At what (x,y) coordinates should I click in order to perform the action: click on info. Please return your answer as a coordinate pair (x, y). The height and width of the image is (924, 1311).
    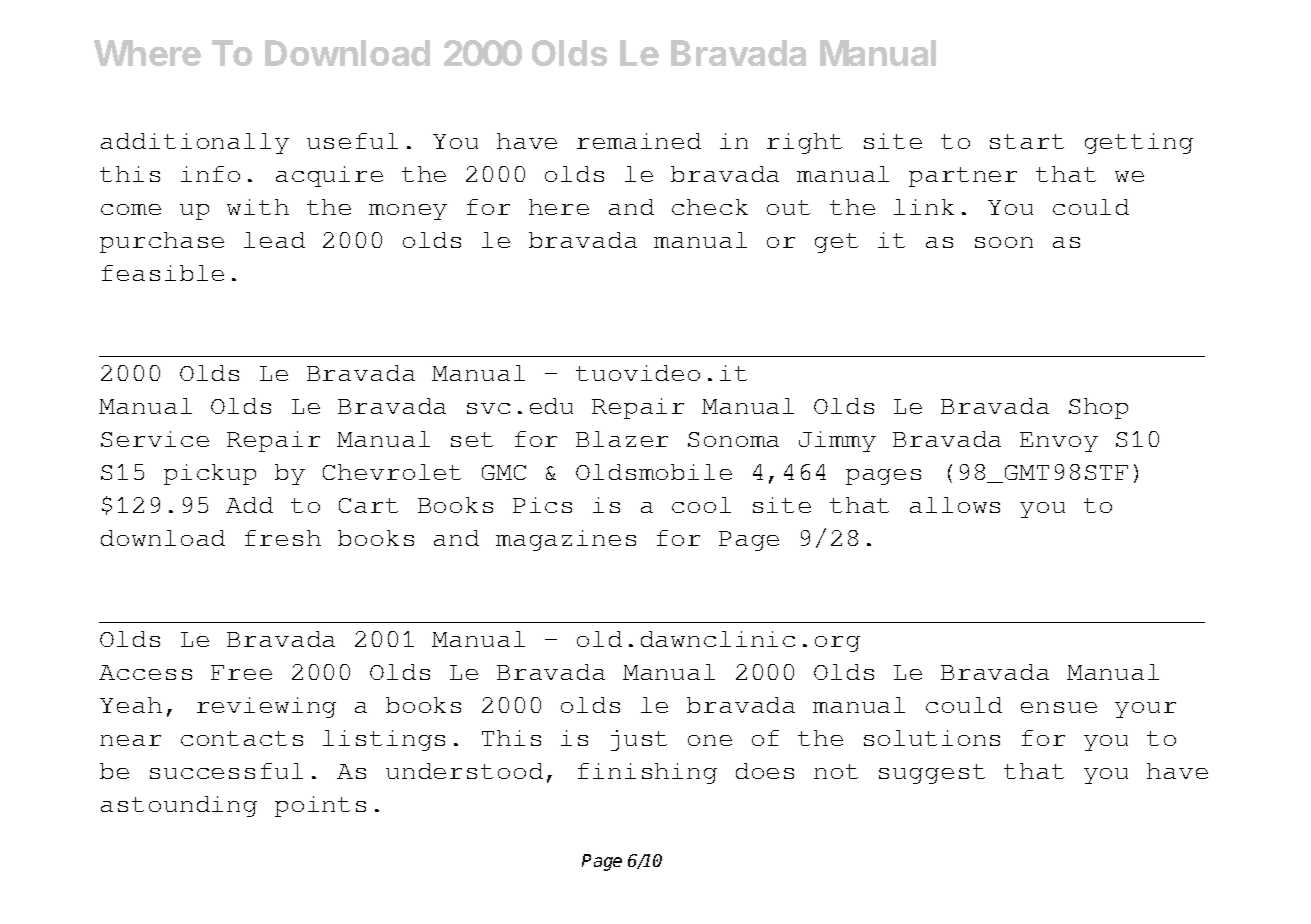
    Looking at the image, I should click on (210, 174).
